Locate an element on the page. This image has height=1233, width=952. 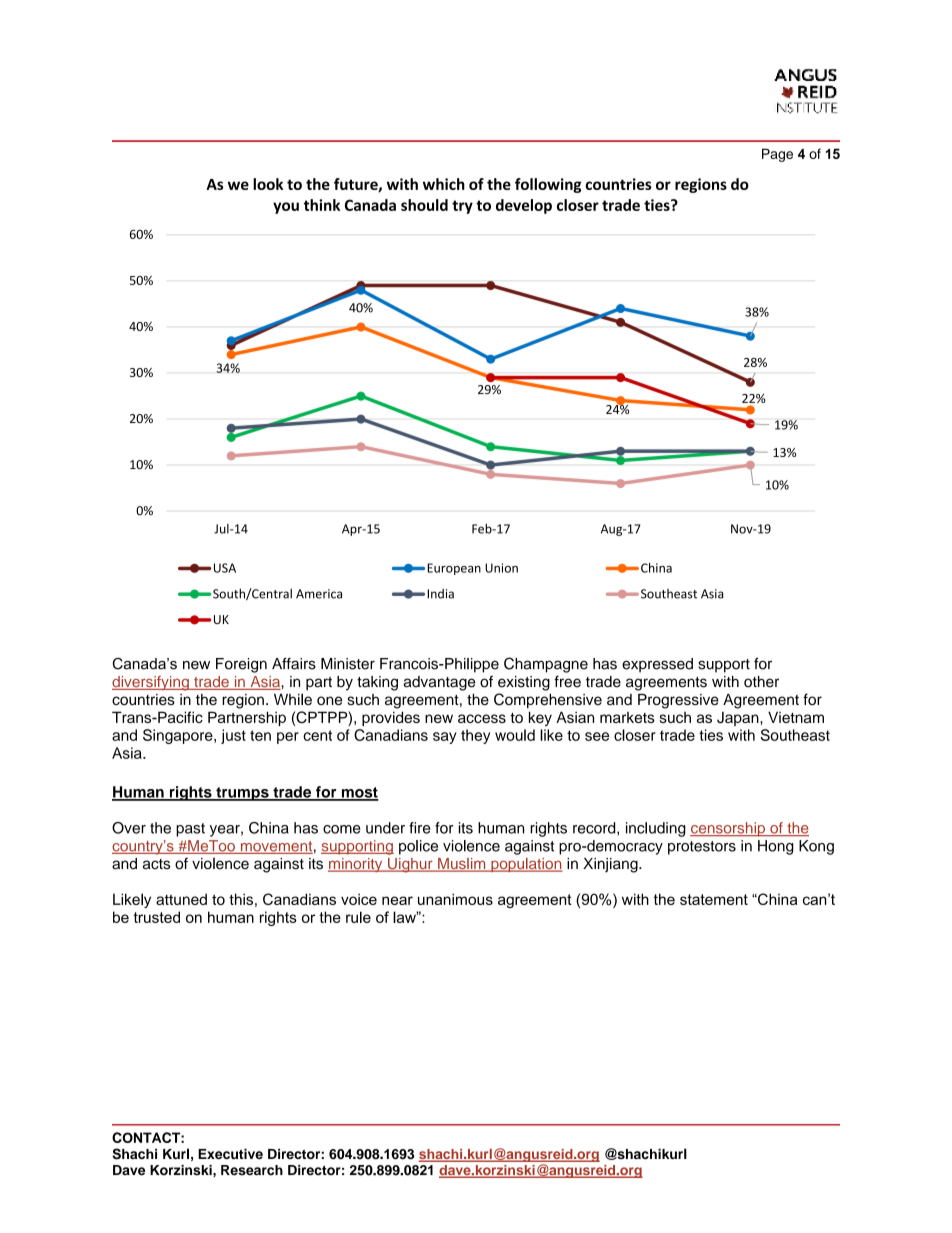
look is located at coordinates (268, 184).
